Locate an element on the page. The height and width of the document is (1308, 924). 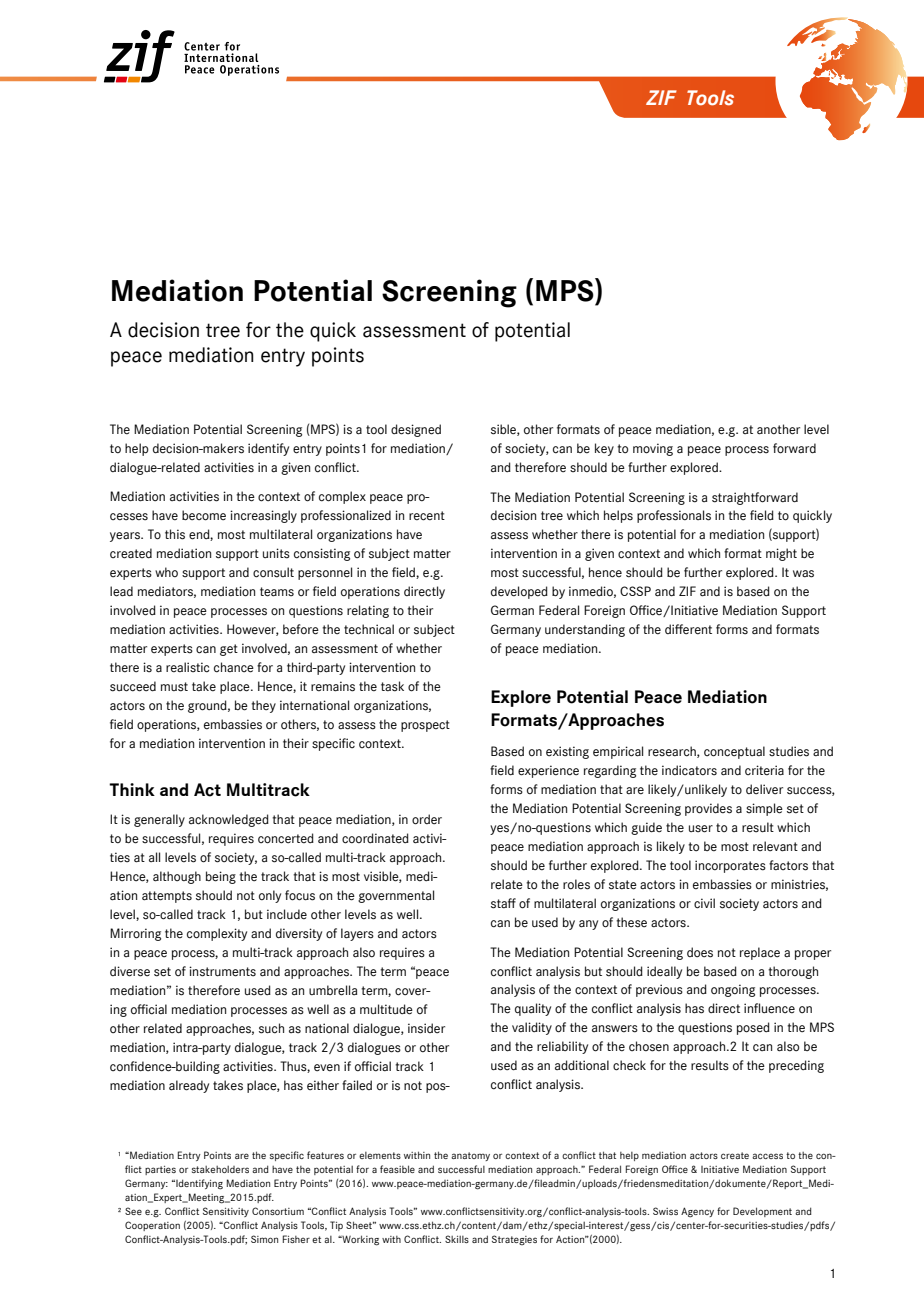
conceptual is located at coordinates (734, 752).
